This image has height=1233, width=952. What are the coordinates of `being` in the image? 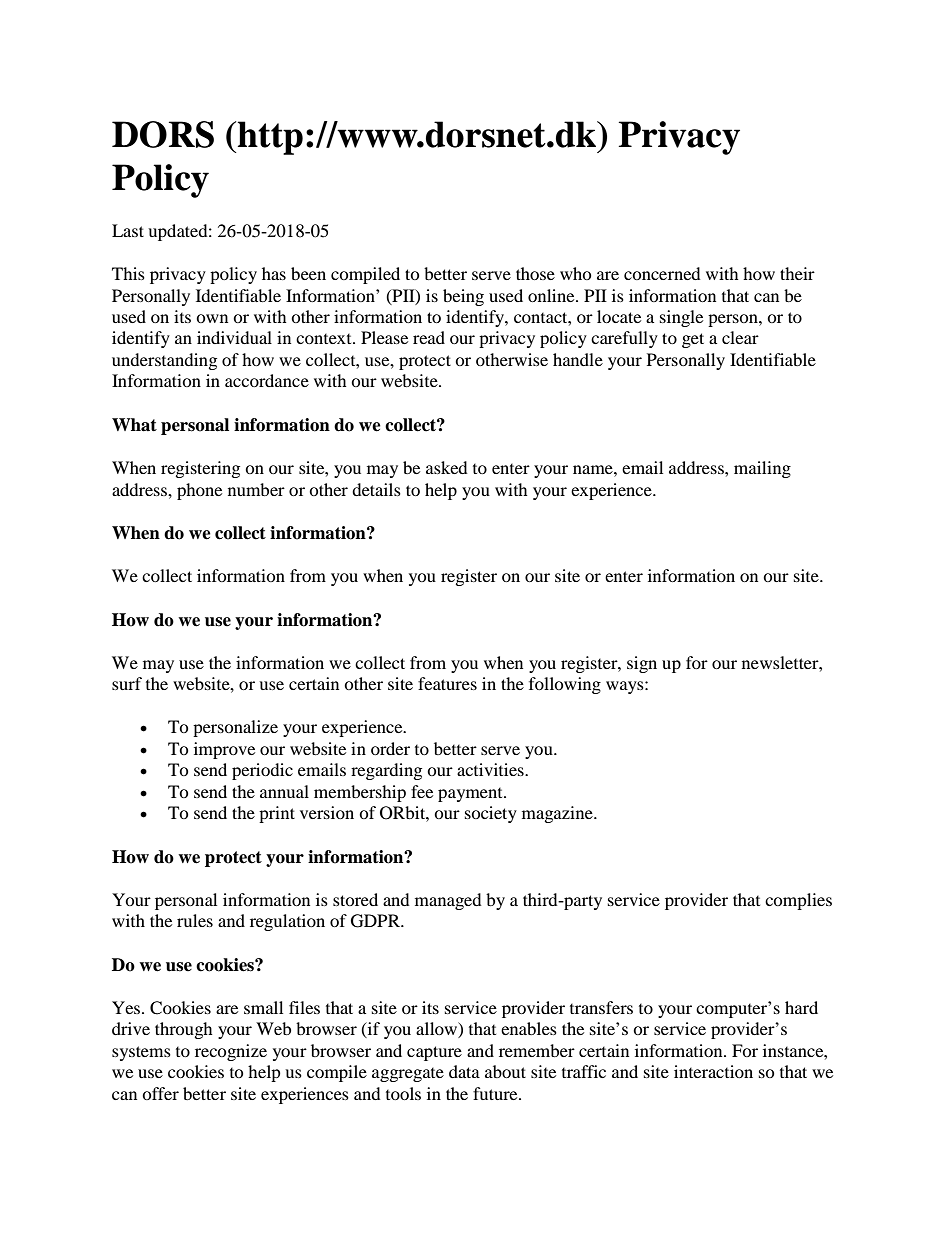 It's located at (463, 297).
